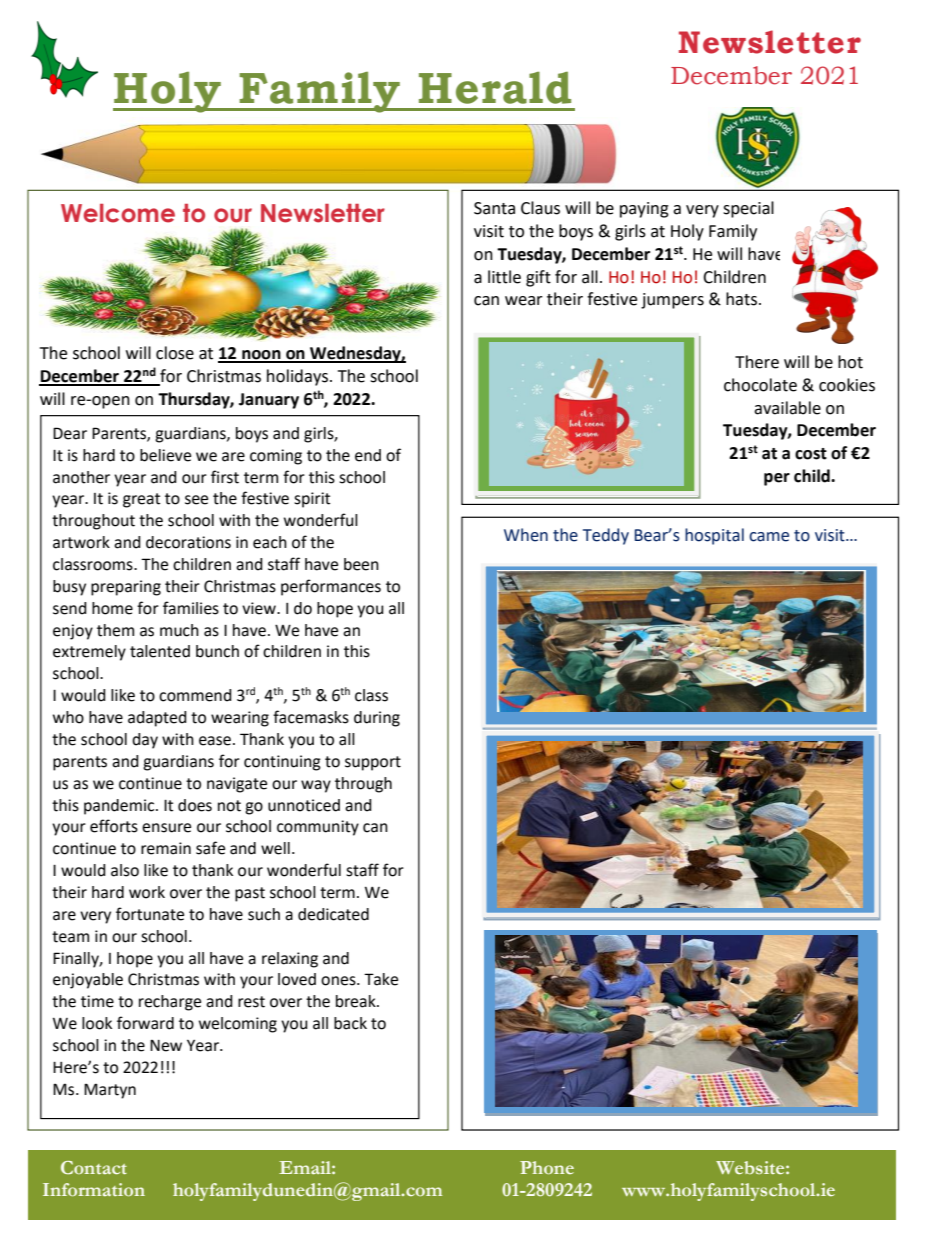 The height and width of the screenshot is (1233, 952). I want to click on Herald, so click(495, 88).
